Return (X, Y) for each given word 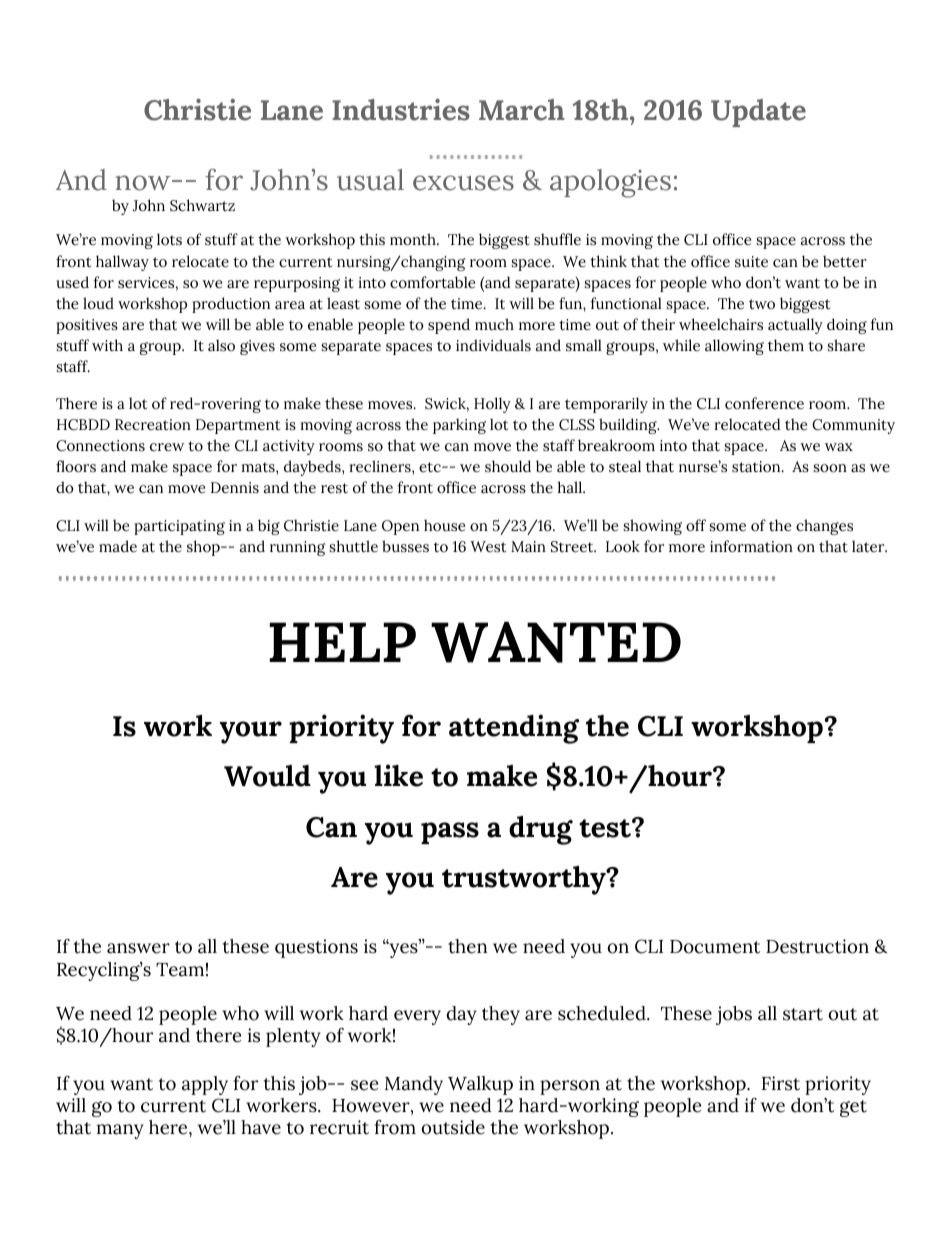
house (444, 525)
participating (179, 527)
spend (449, 326)
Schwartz (202, 205)
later (869, 546)
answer (138, 948)
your (251, 732)
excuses (463, 183)
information (751, 546)
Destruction (817, 946)
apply (205, 1085)
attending (514, 729)
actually (795, 326)
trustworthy (525, 880)
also (221, 345)
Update (758, 113)
